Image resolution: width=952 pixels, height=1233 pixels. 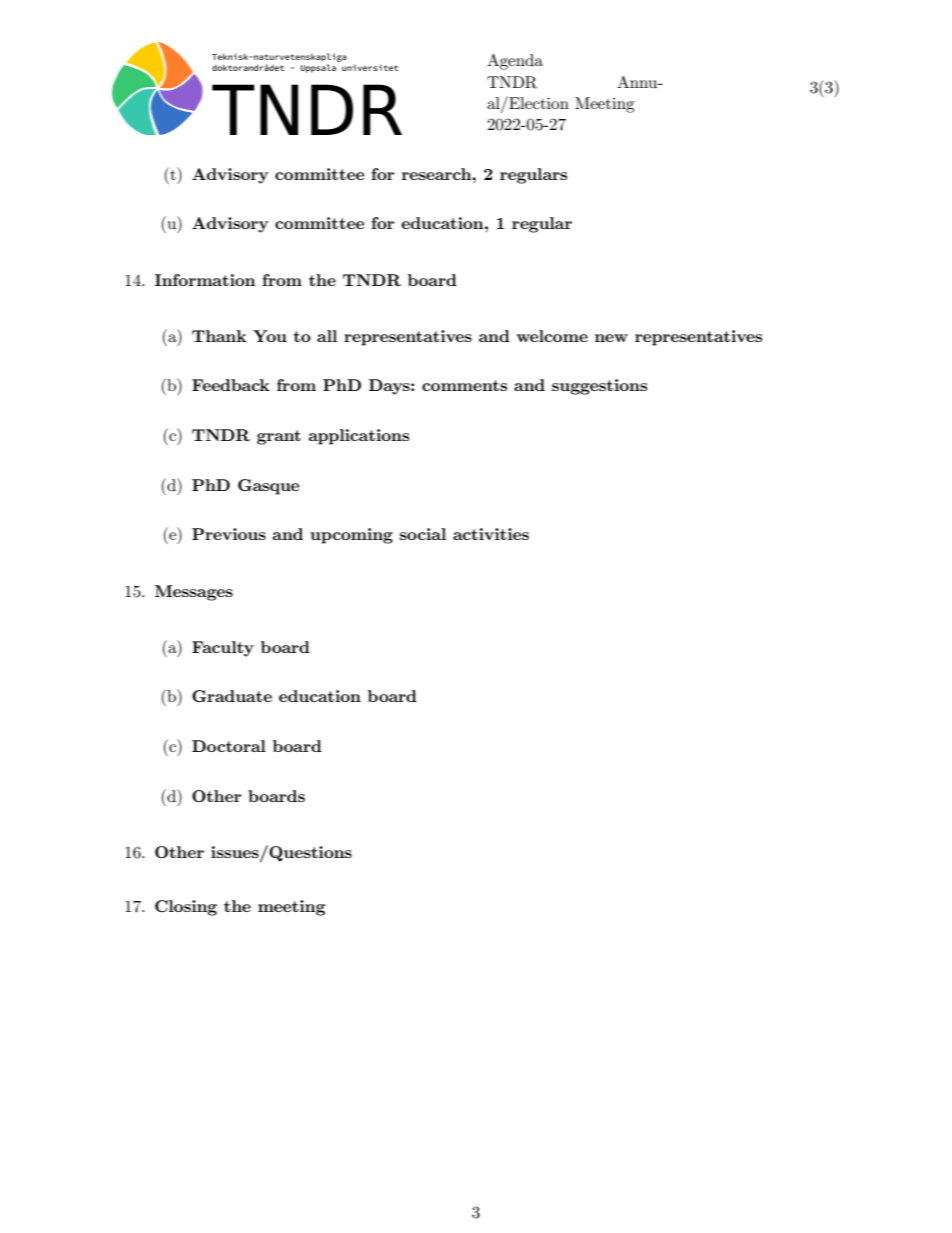 What do you see at coordinates (219, 336) in the document?
I see `Thank` at bounding box center [219, 336].
